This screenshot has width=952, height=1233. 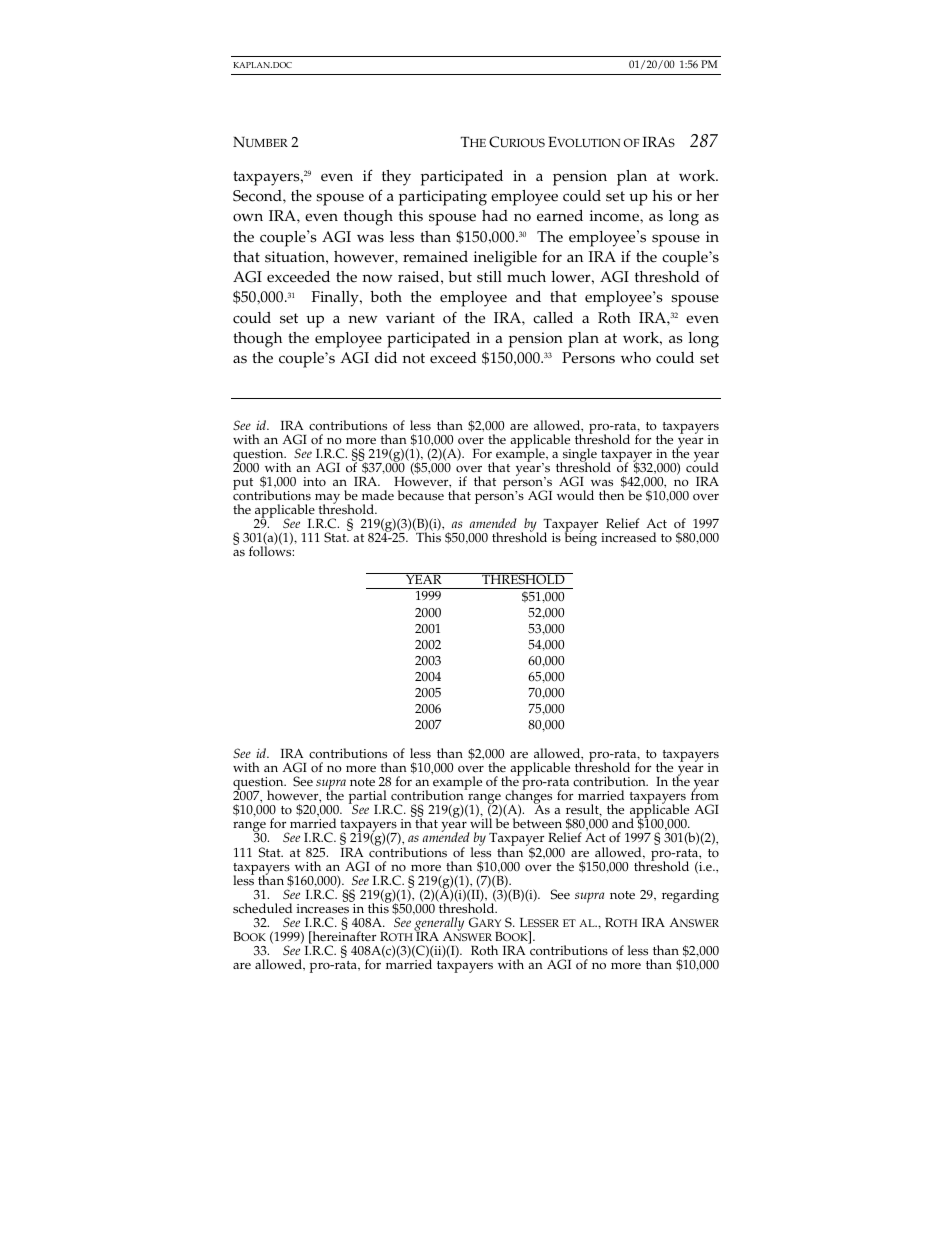 What do you see at coordinates (327, 500) in the screenshot?
I see `may` at bounding box center [327, 500].
